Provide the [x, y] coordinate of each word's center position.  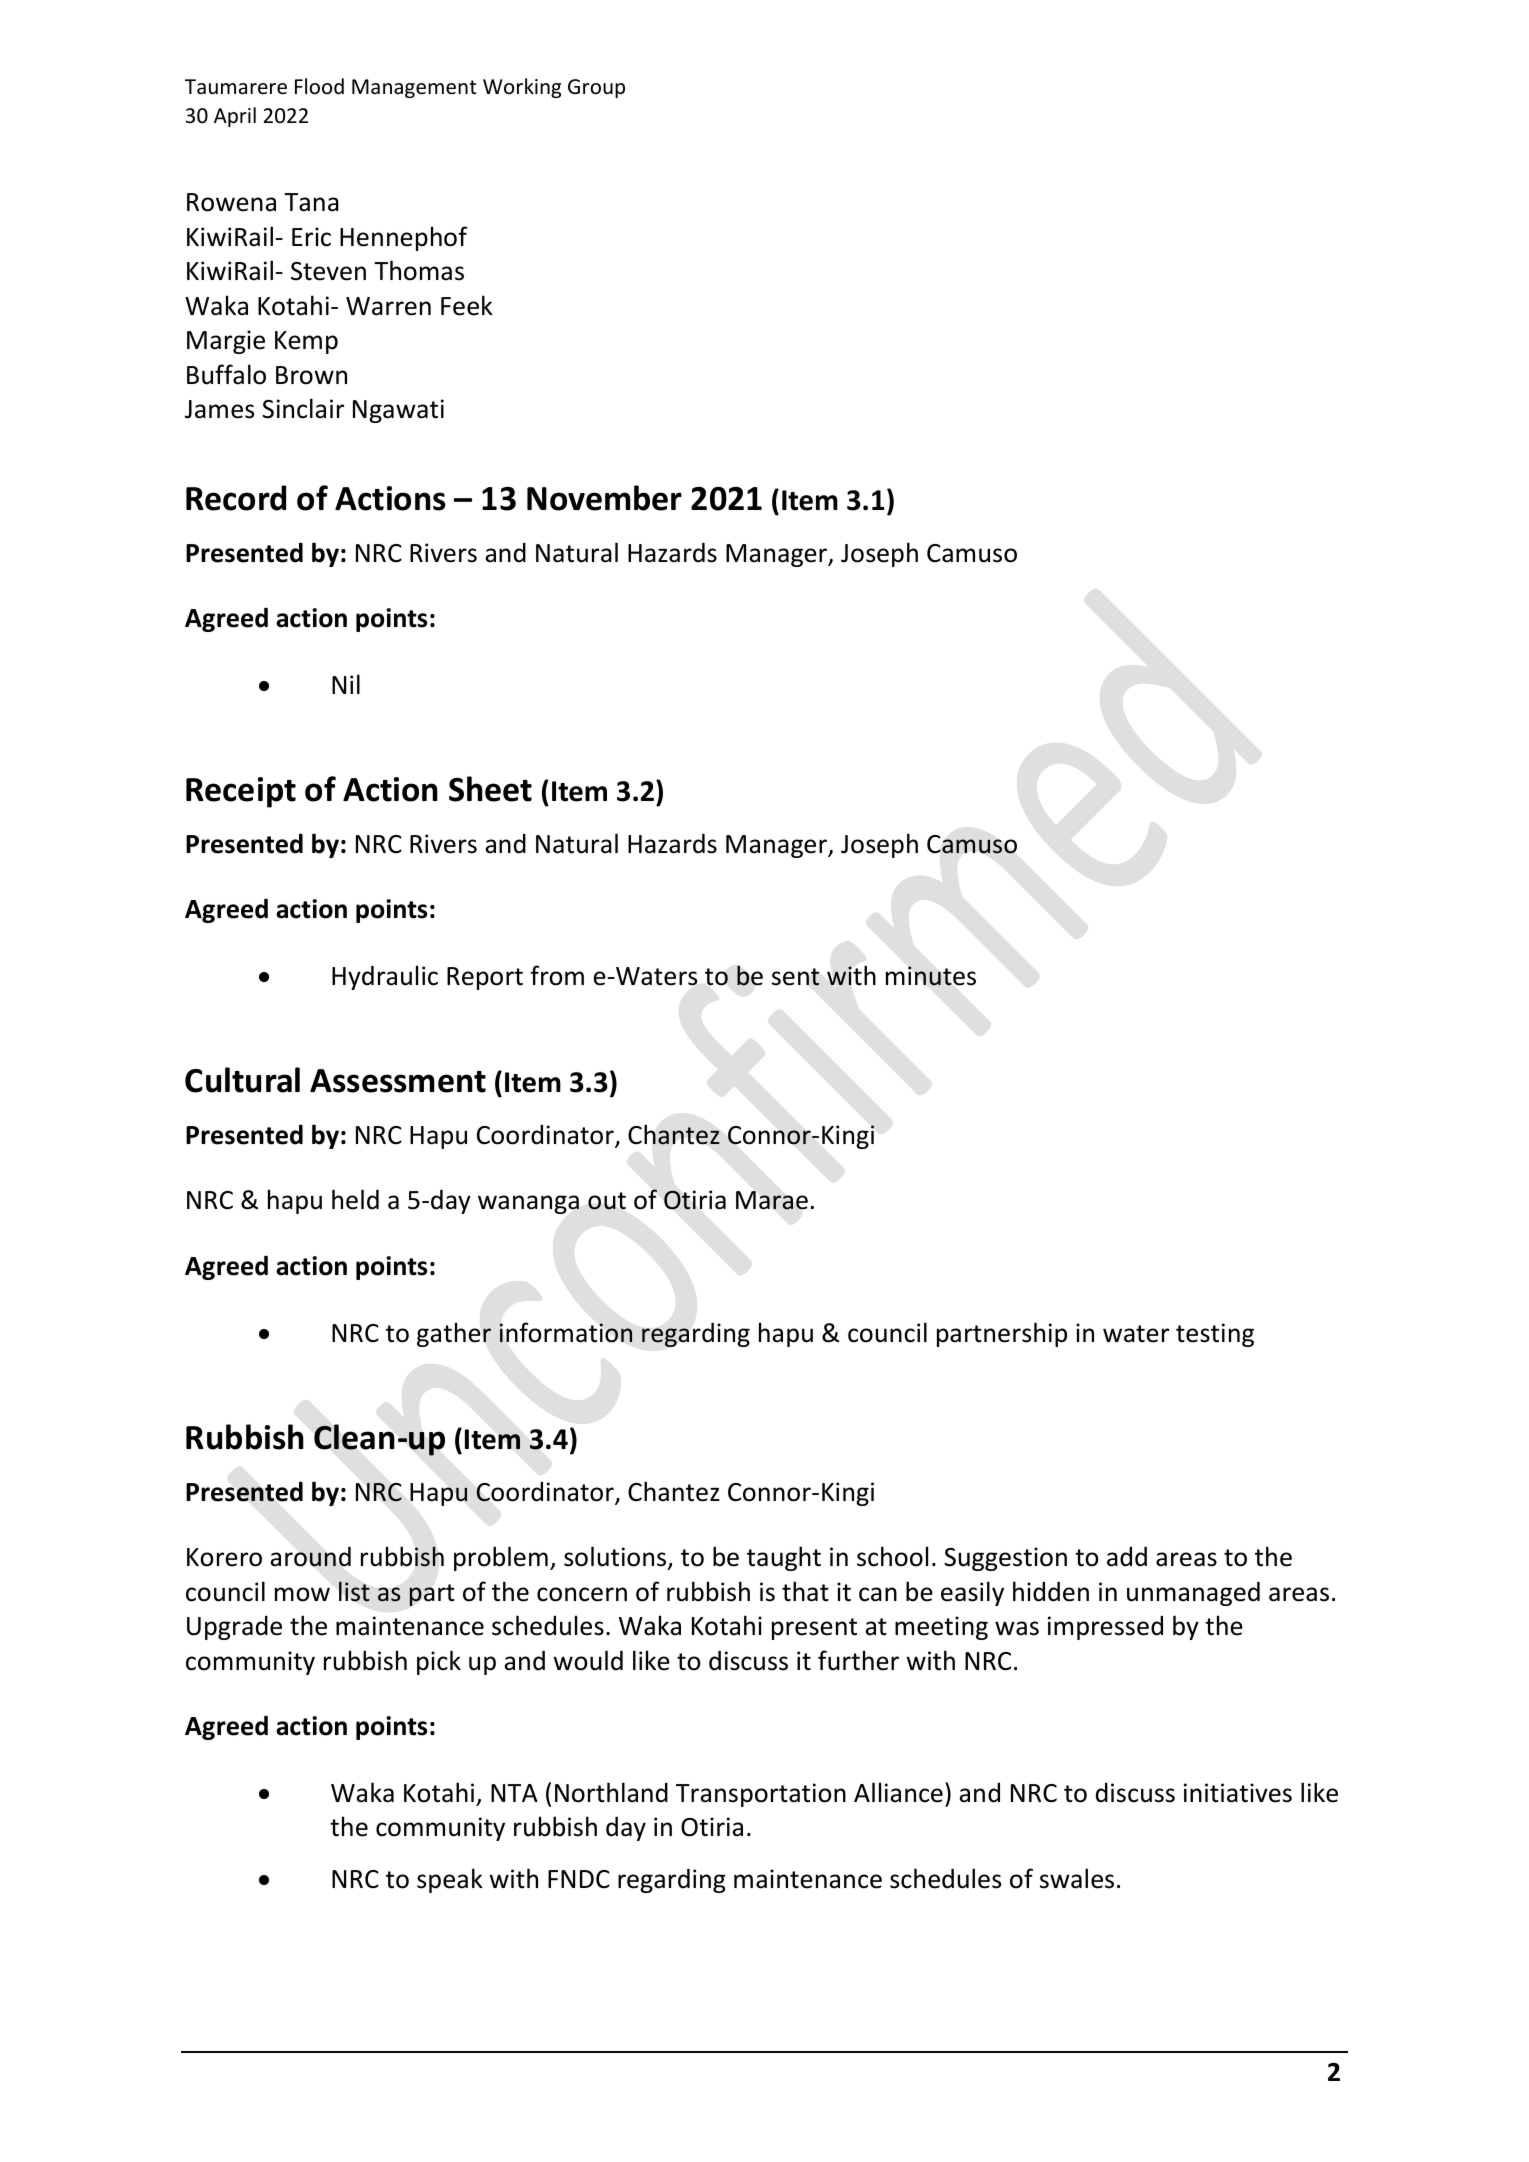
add [1127, 1556]
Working [522, 88]
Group [596, 88]
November [604, 498]
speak [450, 1880]
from [557, 975]
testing [1215, 1335]
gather [454, 1334]
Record [236, 498]
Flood [319, 86]
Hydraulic [385, 977]
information [566, 1332]
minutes [931, 976]
